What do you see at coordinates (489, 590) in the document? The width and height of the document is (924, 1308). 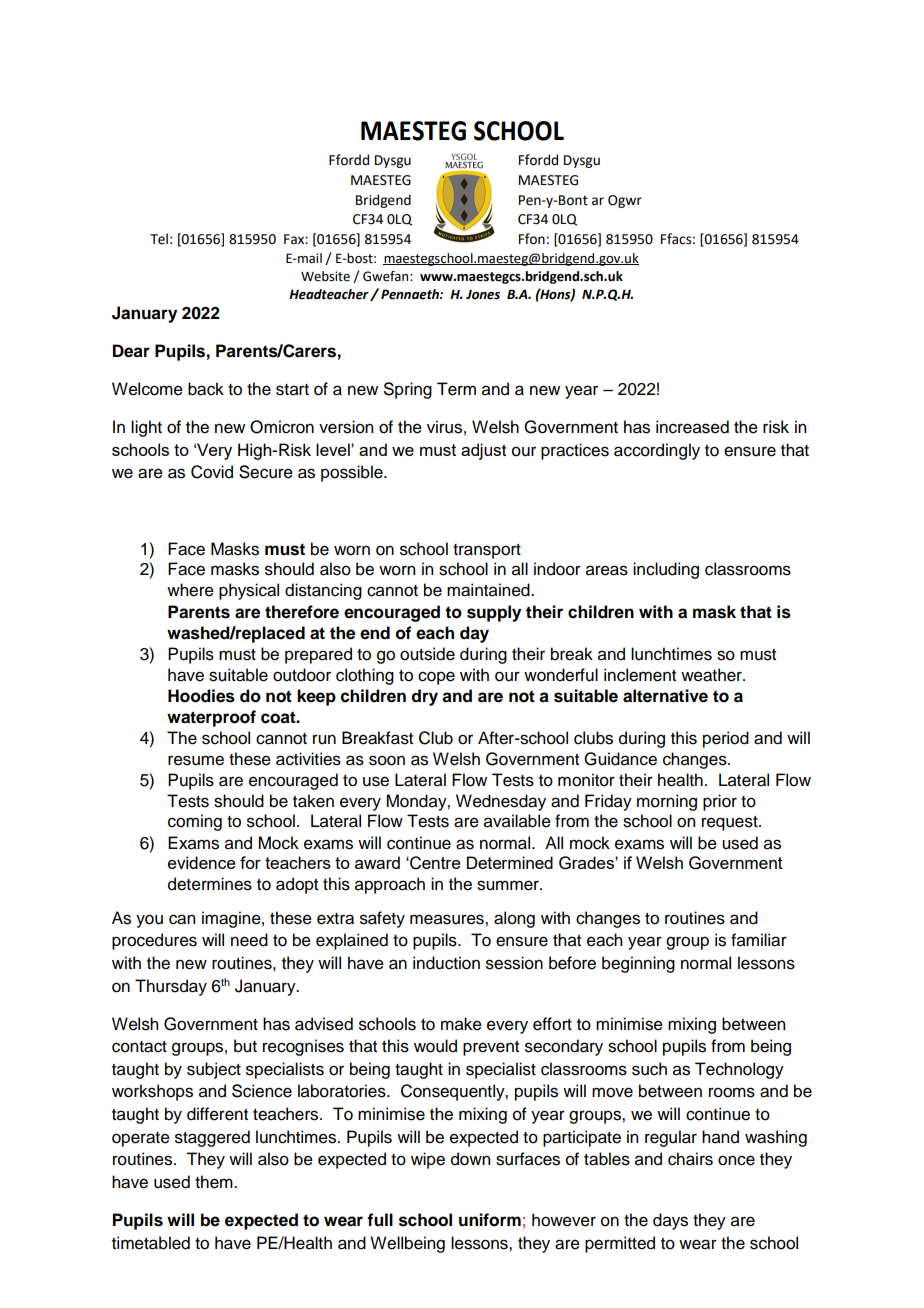 I see `maintained` at bounding box center [489, 590].
